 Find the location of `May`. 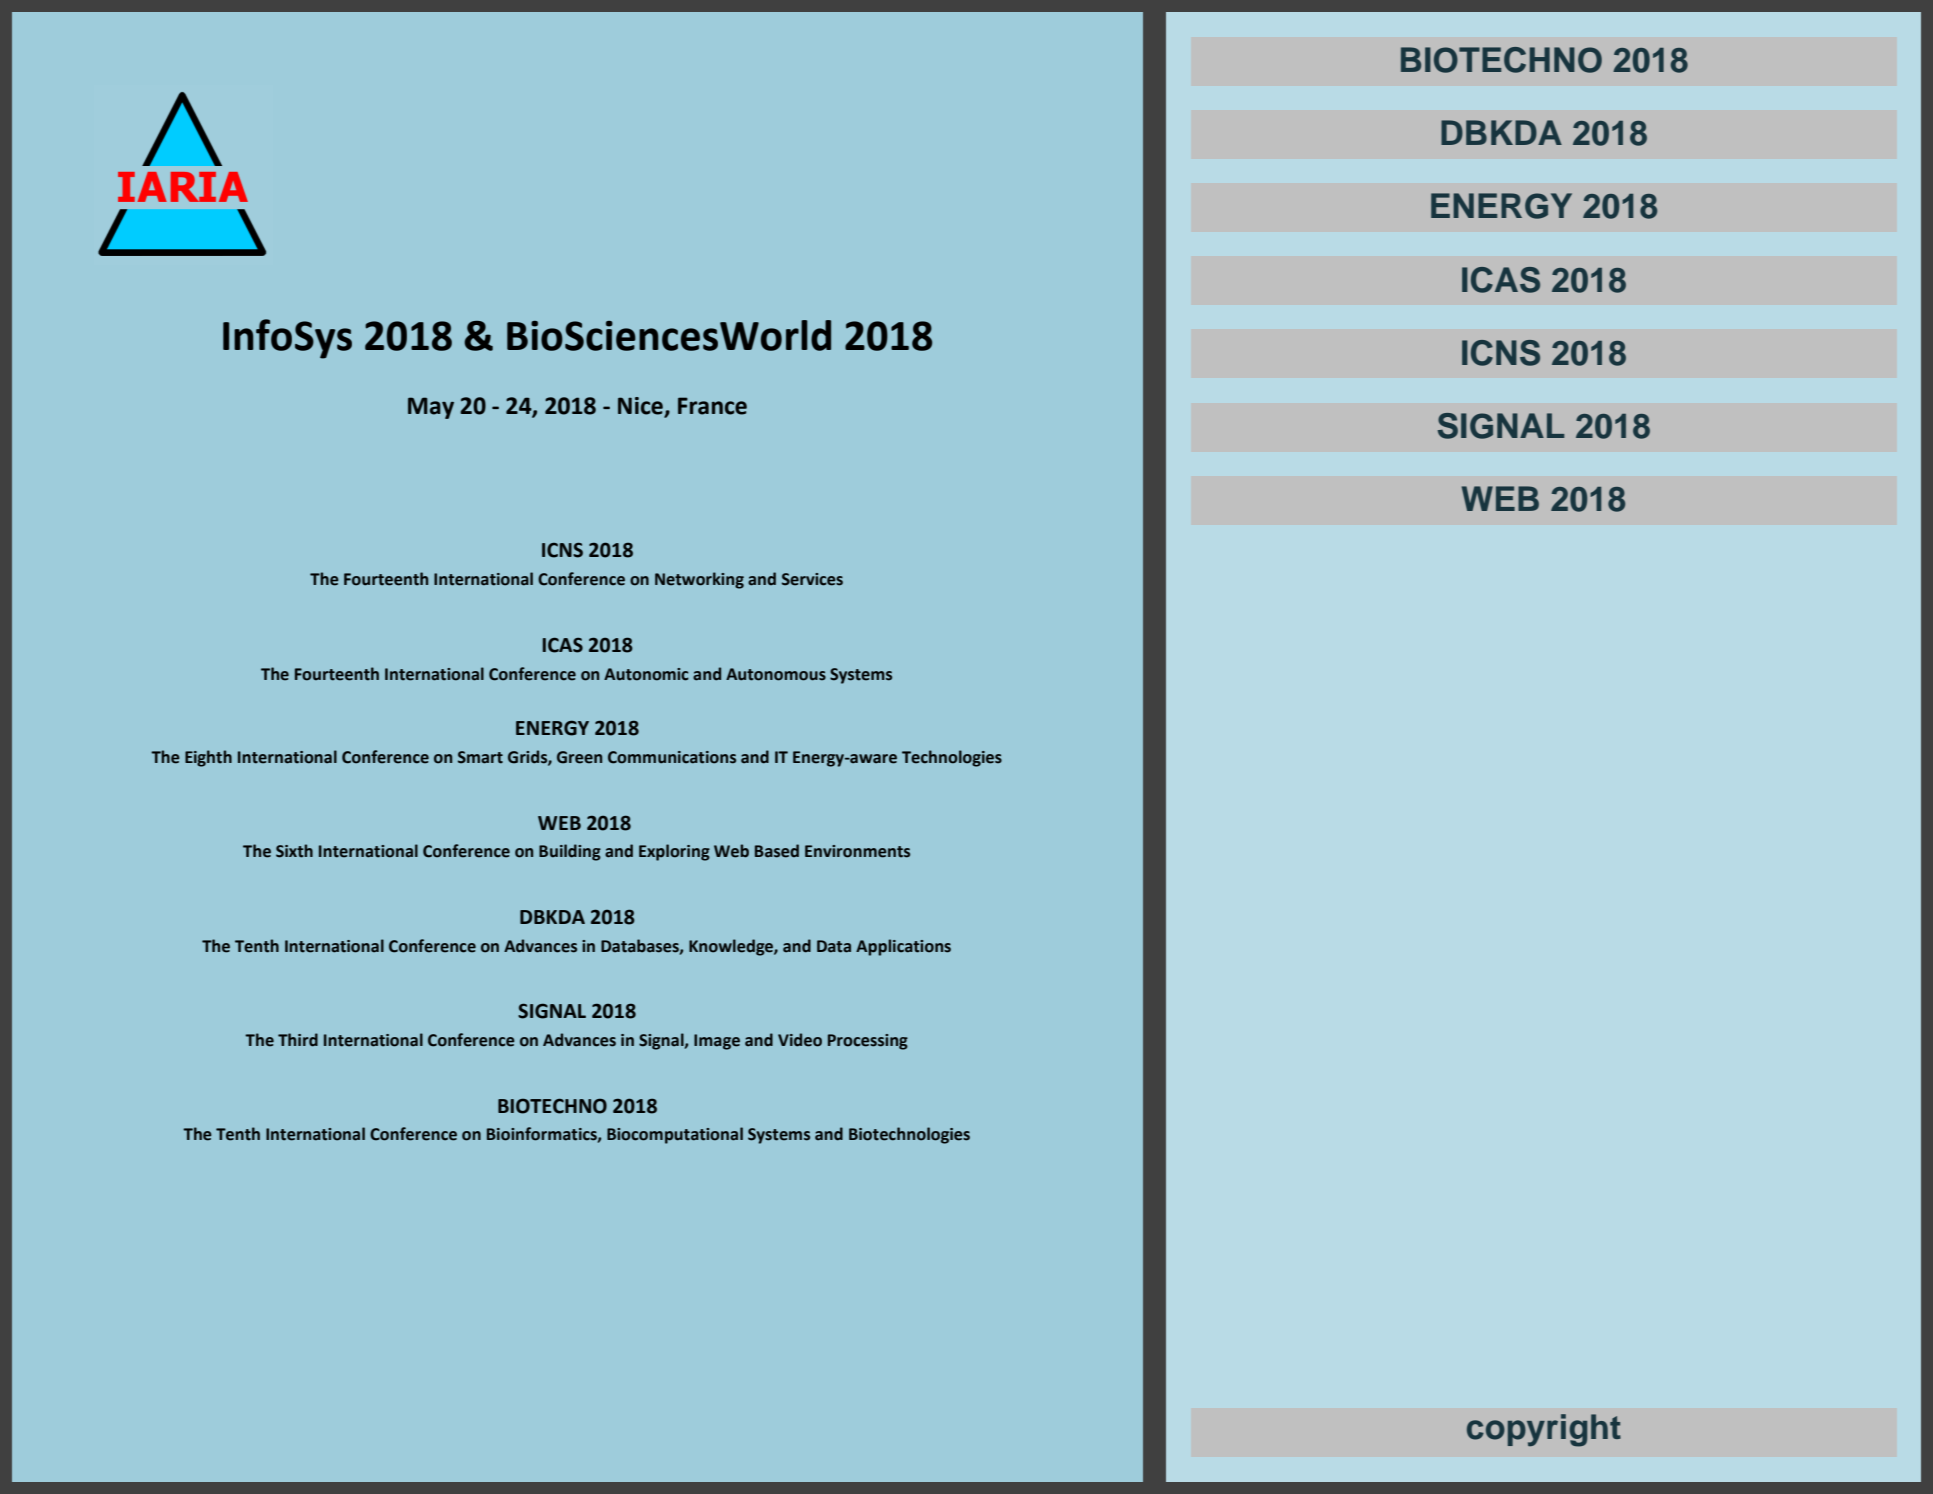

May is located at coordinates (431, 408).
